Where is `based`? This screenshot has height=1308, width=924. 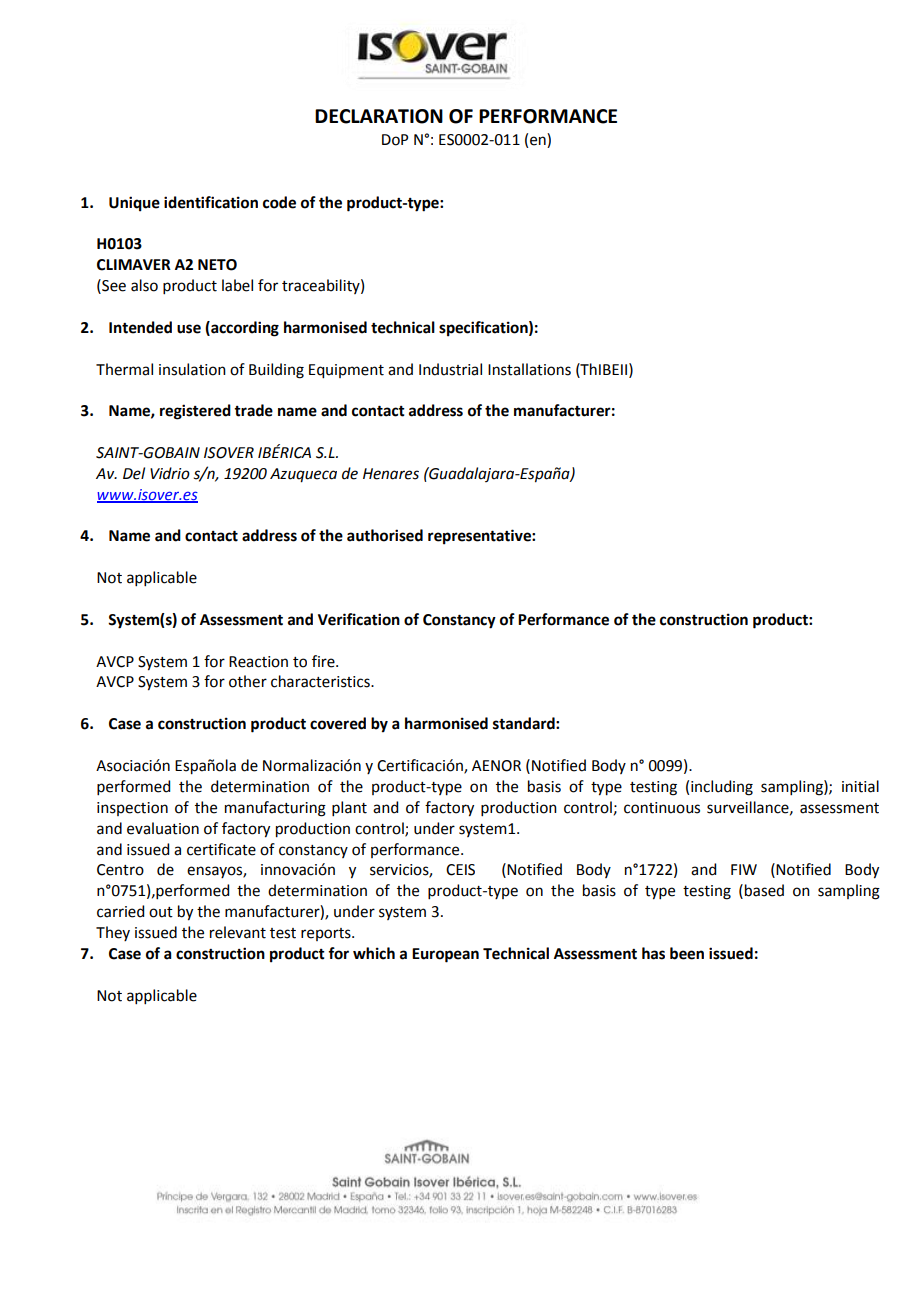
based is located at coordinates (764, 890).
